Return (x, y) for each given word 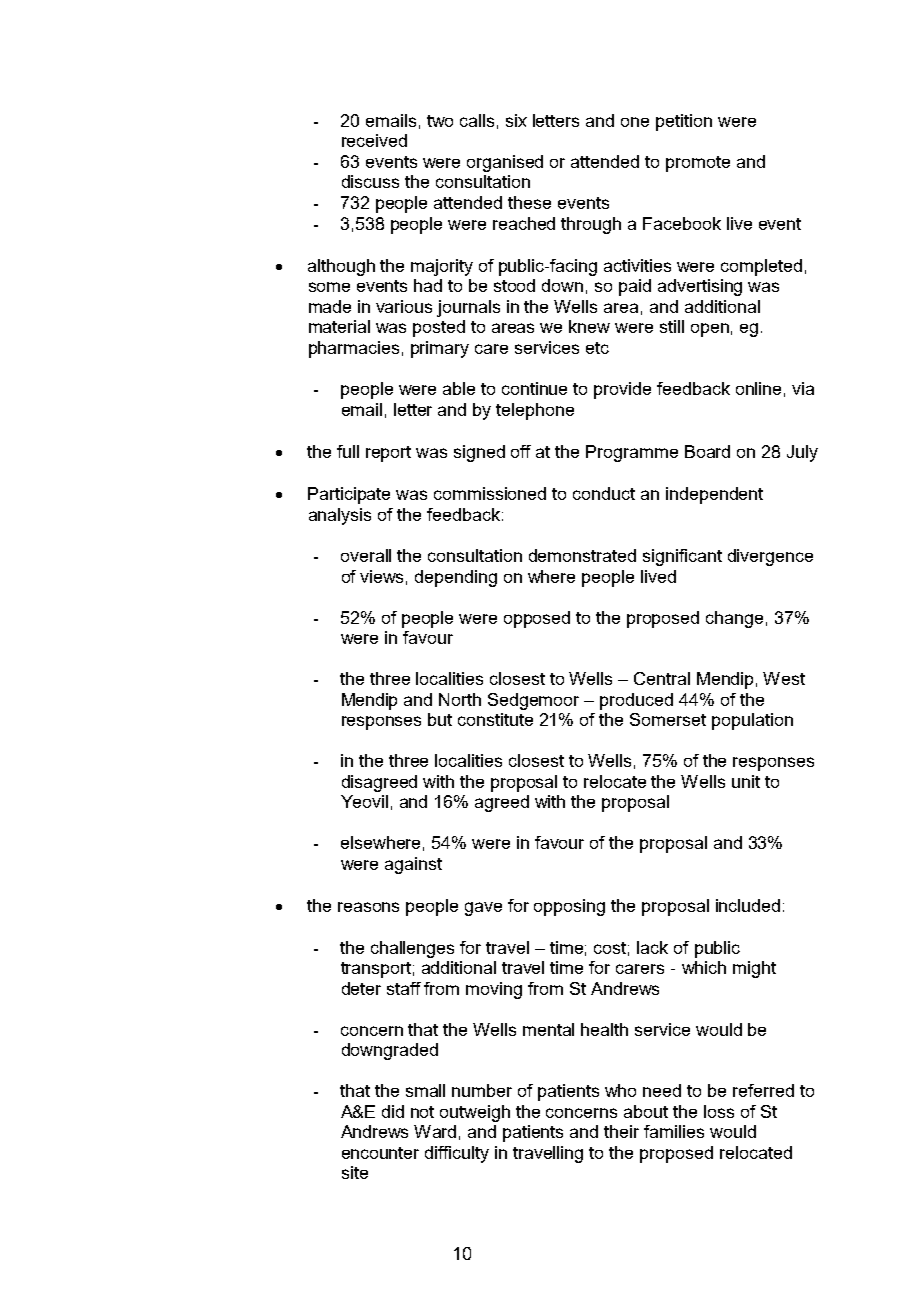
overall (366, 555)
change (734, 619)
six (516, 120)
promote (698, 164)
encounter (380, 1153)
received (374, 140)
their (621, 1131)
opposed (537, 619)
